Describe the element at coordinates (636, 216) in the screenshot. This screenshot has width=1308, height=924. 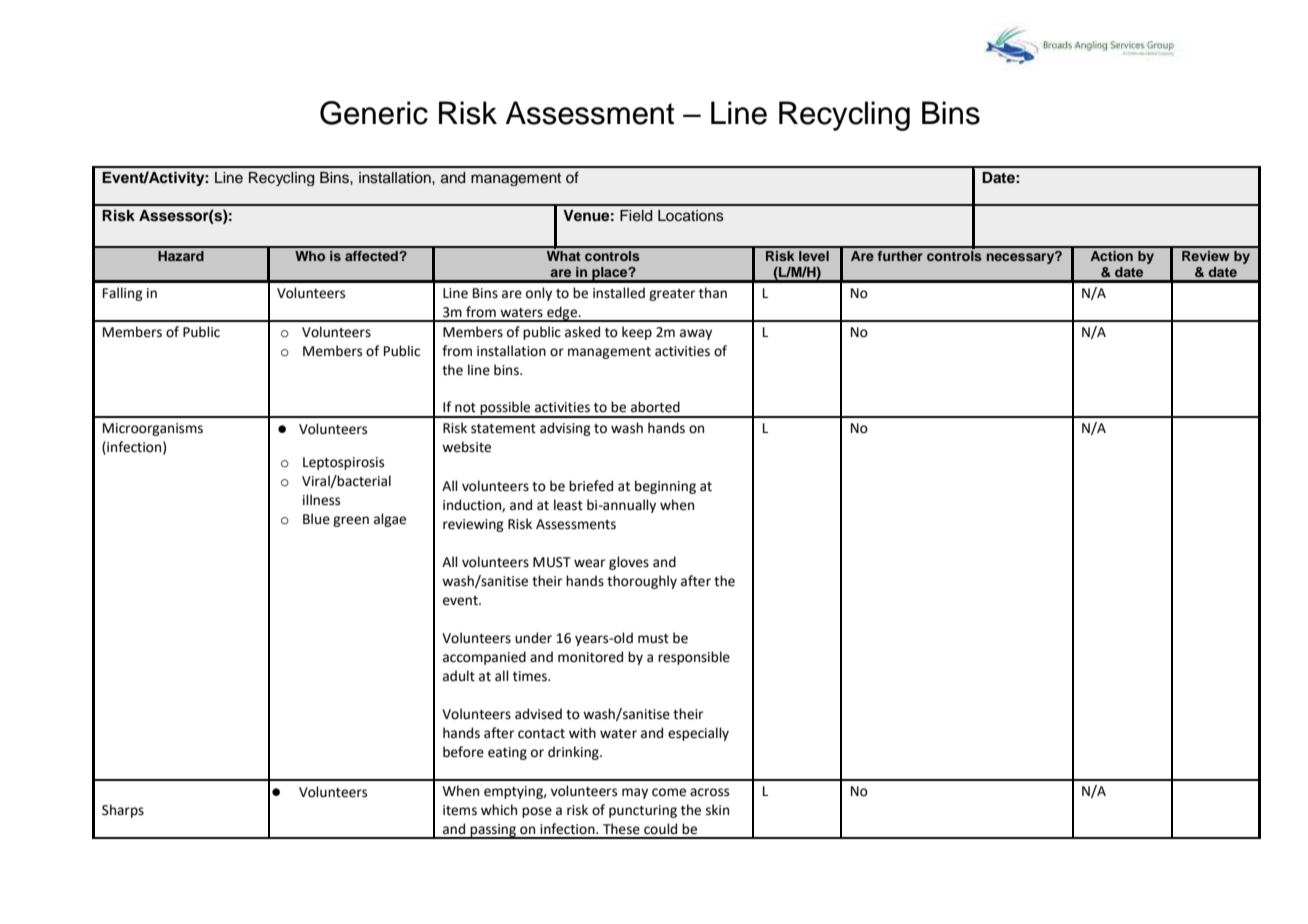
I see `Field` at that location.
